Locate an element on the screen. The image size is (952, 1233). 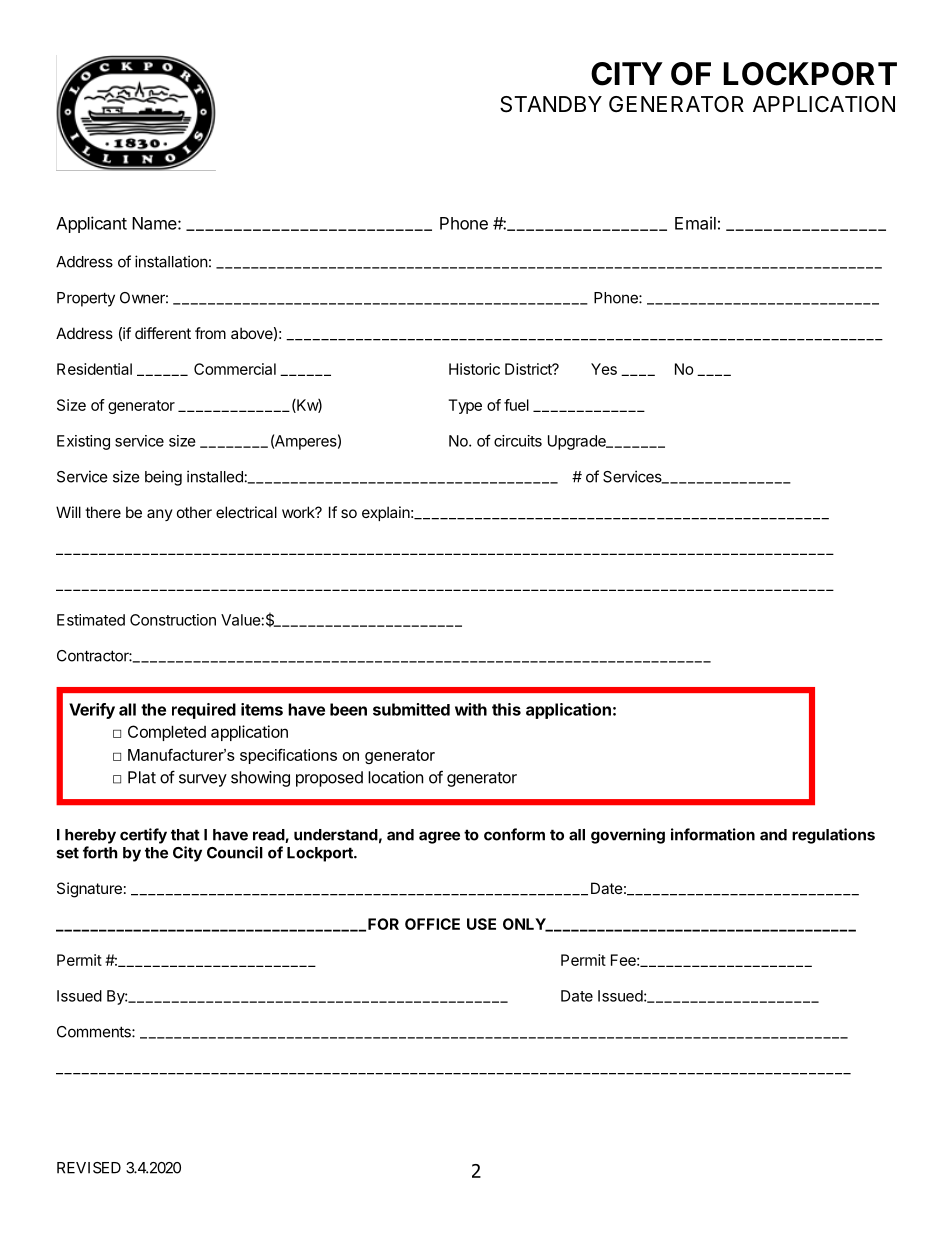
with is located at coordinates (471, 709).
